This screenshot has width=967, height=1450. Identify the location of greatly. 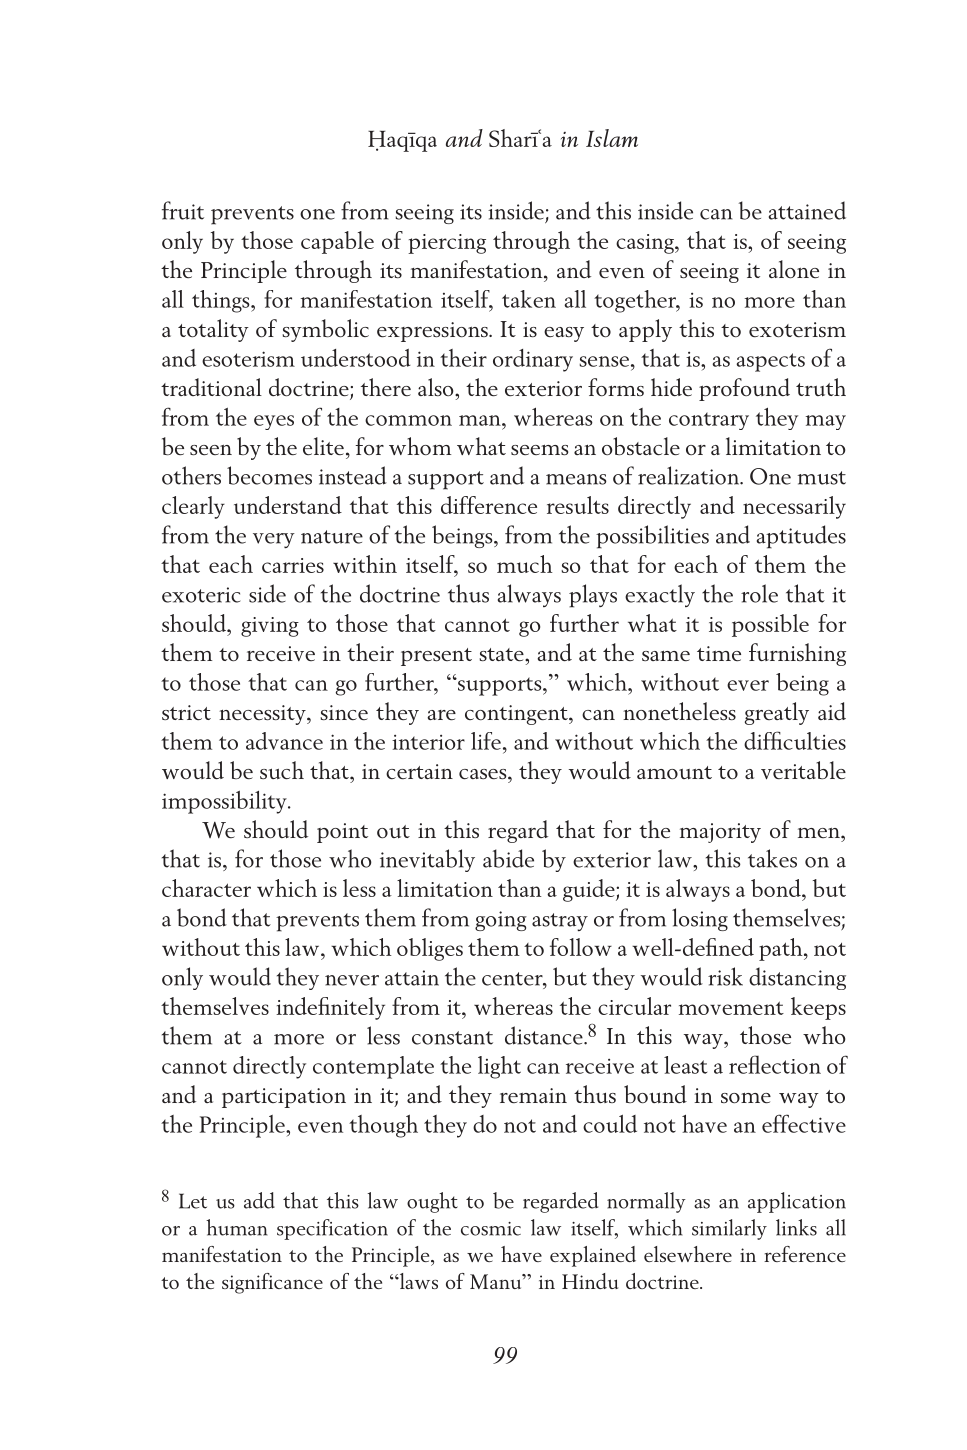
(777, 713).
